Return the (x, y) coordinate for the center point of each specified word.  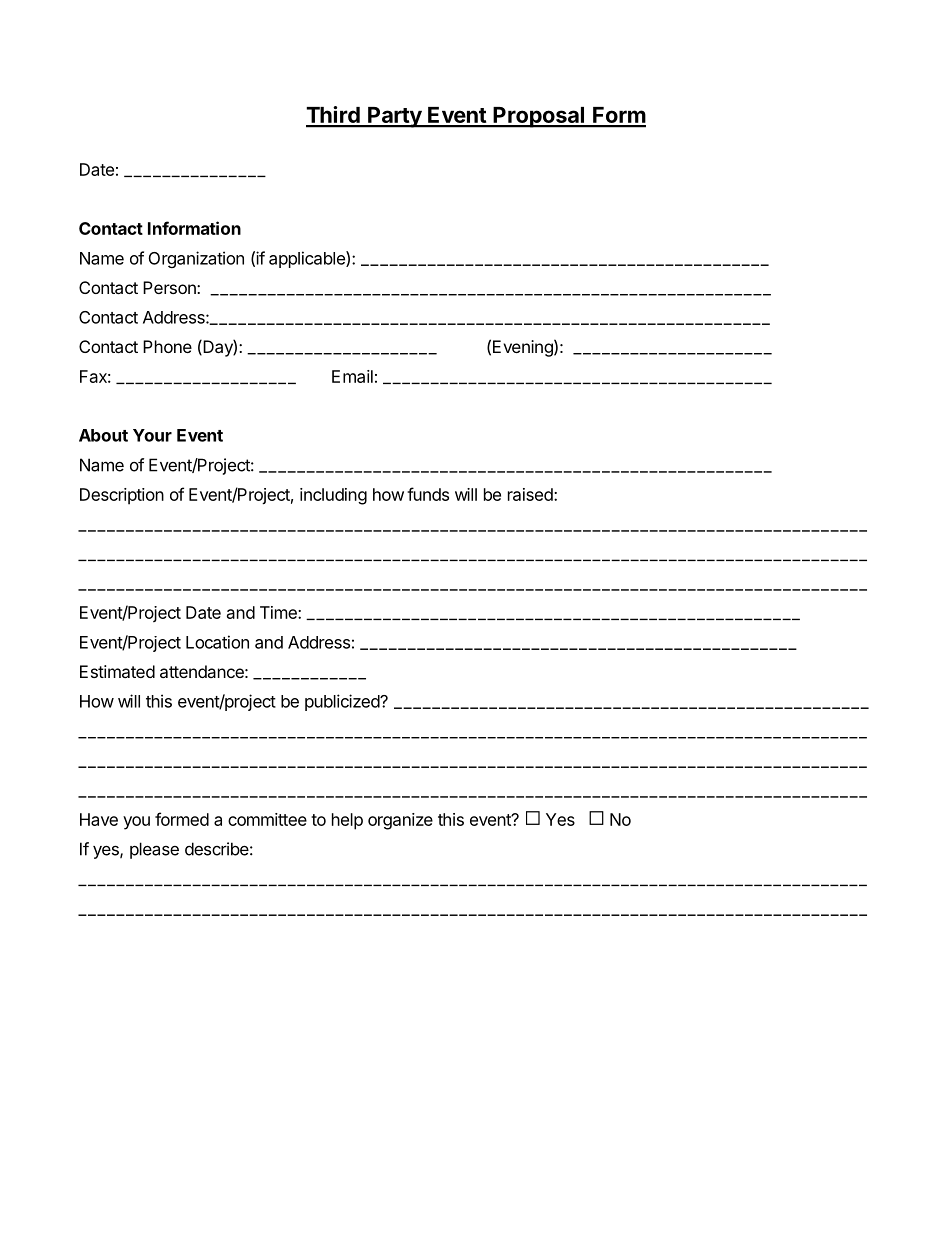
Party (394, 117)
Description (122, 496)
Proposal (539, 117)
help (347, 821)
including (333, 496)
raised (531, 494)
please (154, 850)
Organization (196, 259)
